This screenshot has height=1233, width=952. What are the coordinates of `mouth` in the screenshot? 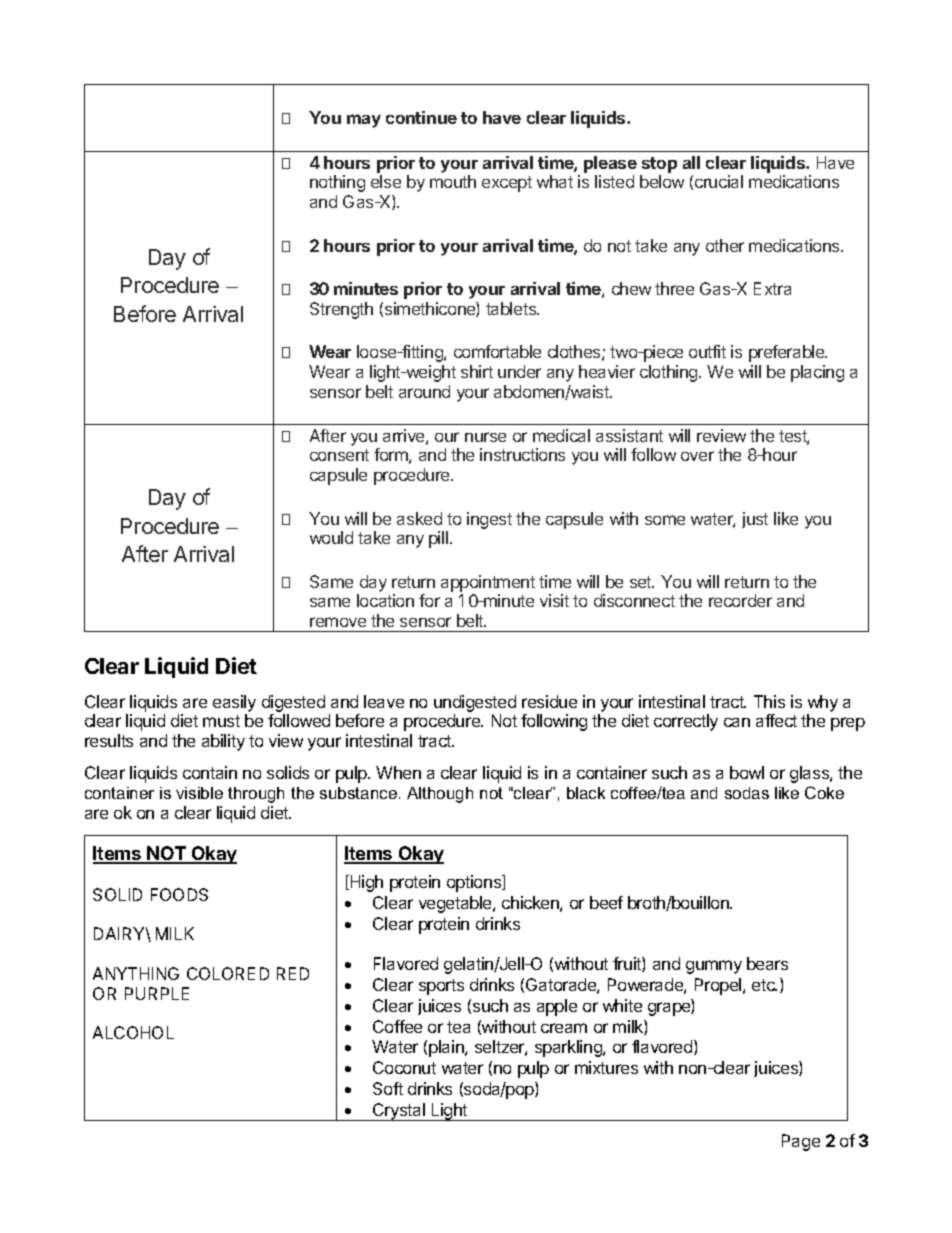 It's located at (453, 181).
